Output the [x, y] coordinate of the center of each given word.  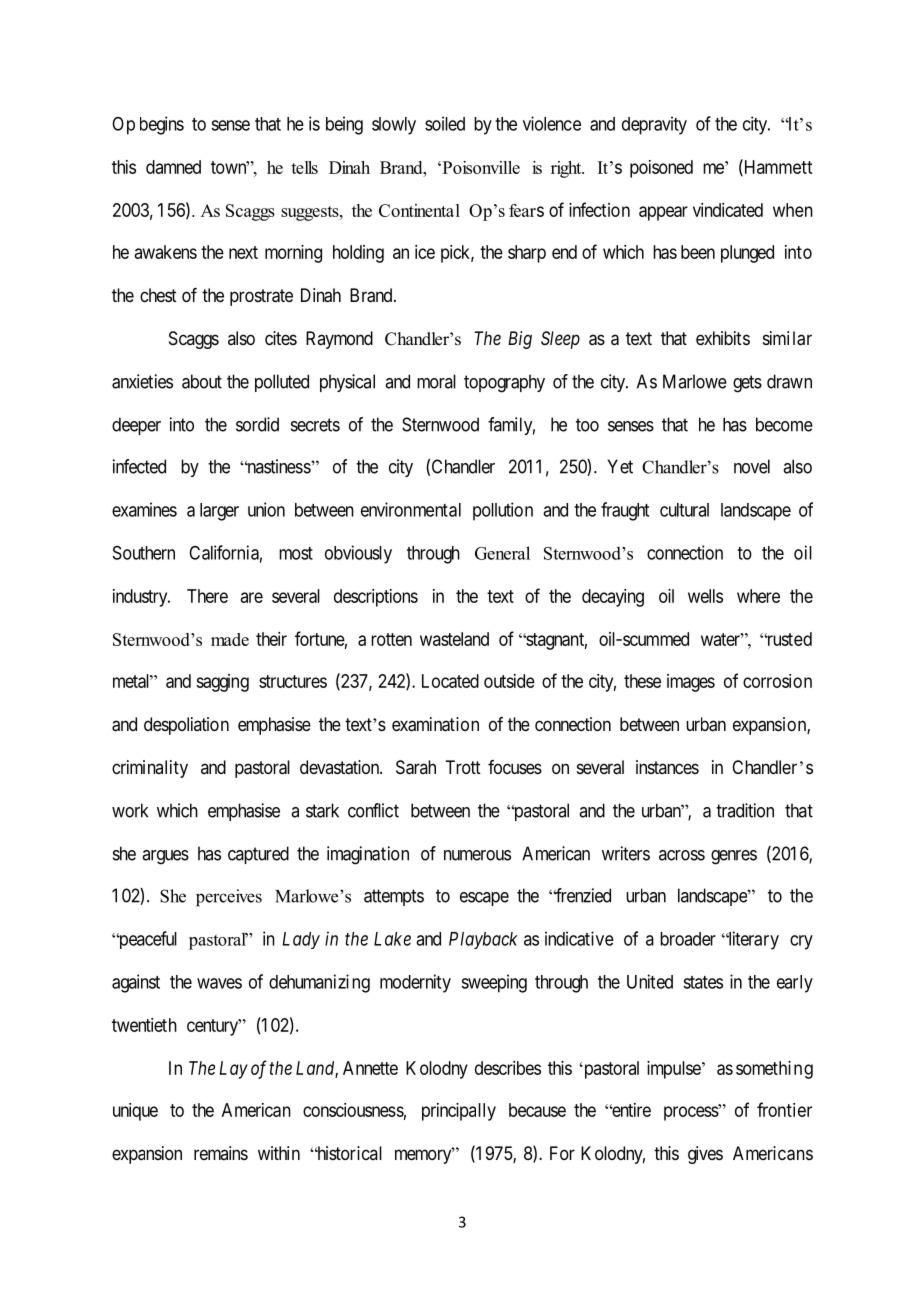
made [230, 639]
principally [459, 1112]
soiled [445, 123]
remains [221, 1153]
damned [173, 167]
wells [705, 596]
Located [450, 681]
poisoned [661, 169]
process [692, 1113]
